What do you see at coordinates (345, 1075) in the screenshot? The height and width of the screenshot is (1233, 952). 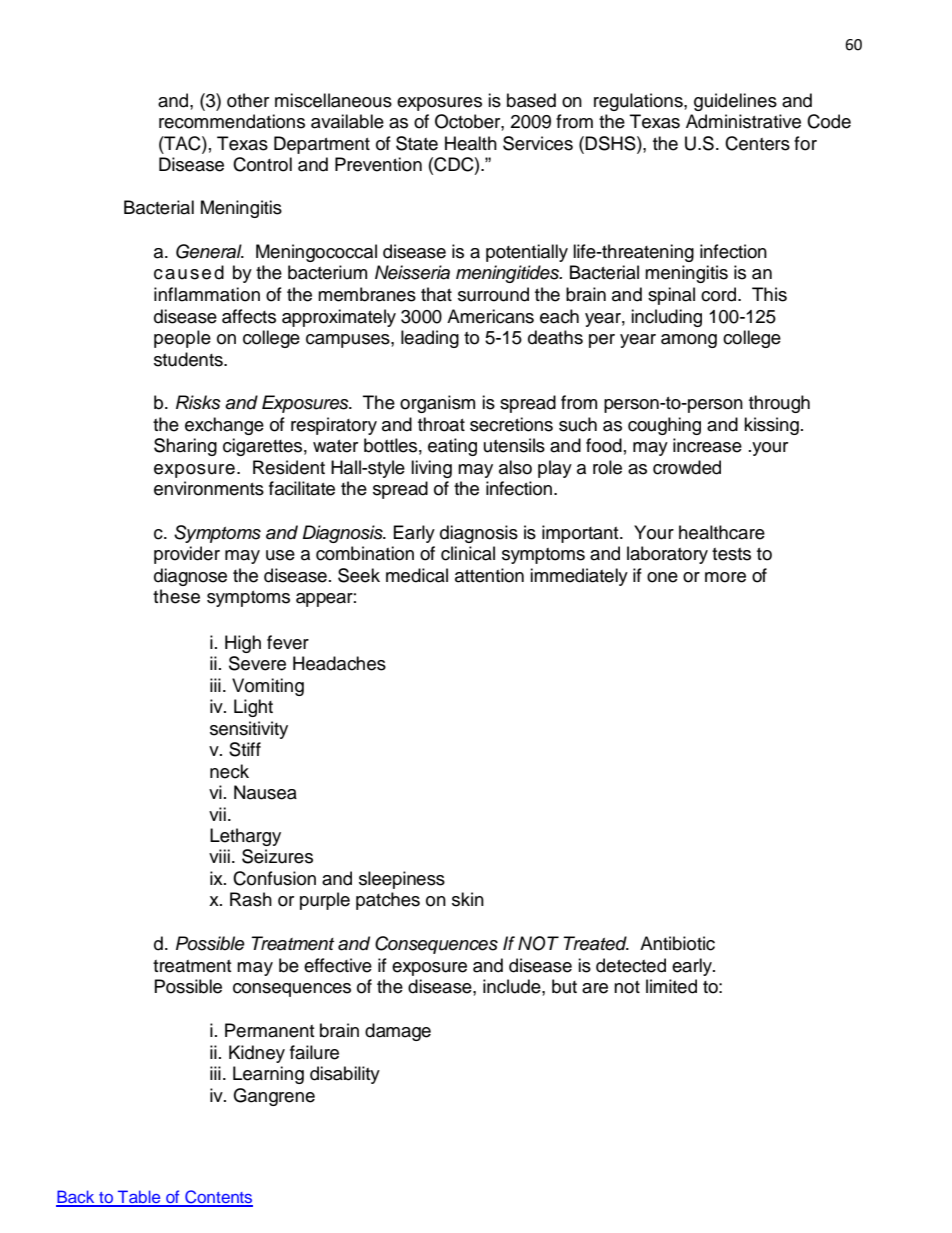 I see `disability` at bounding box center [345, 1075].
